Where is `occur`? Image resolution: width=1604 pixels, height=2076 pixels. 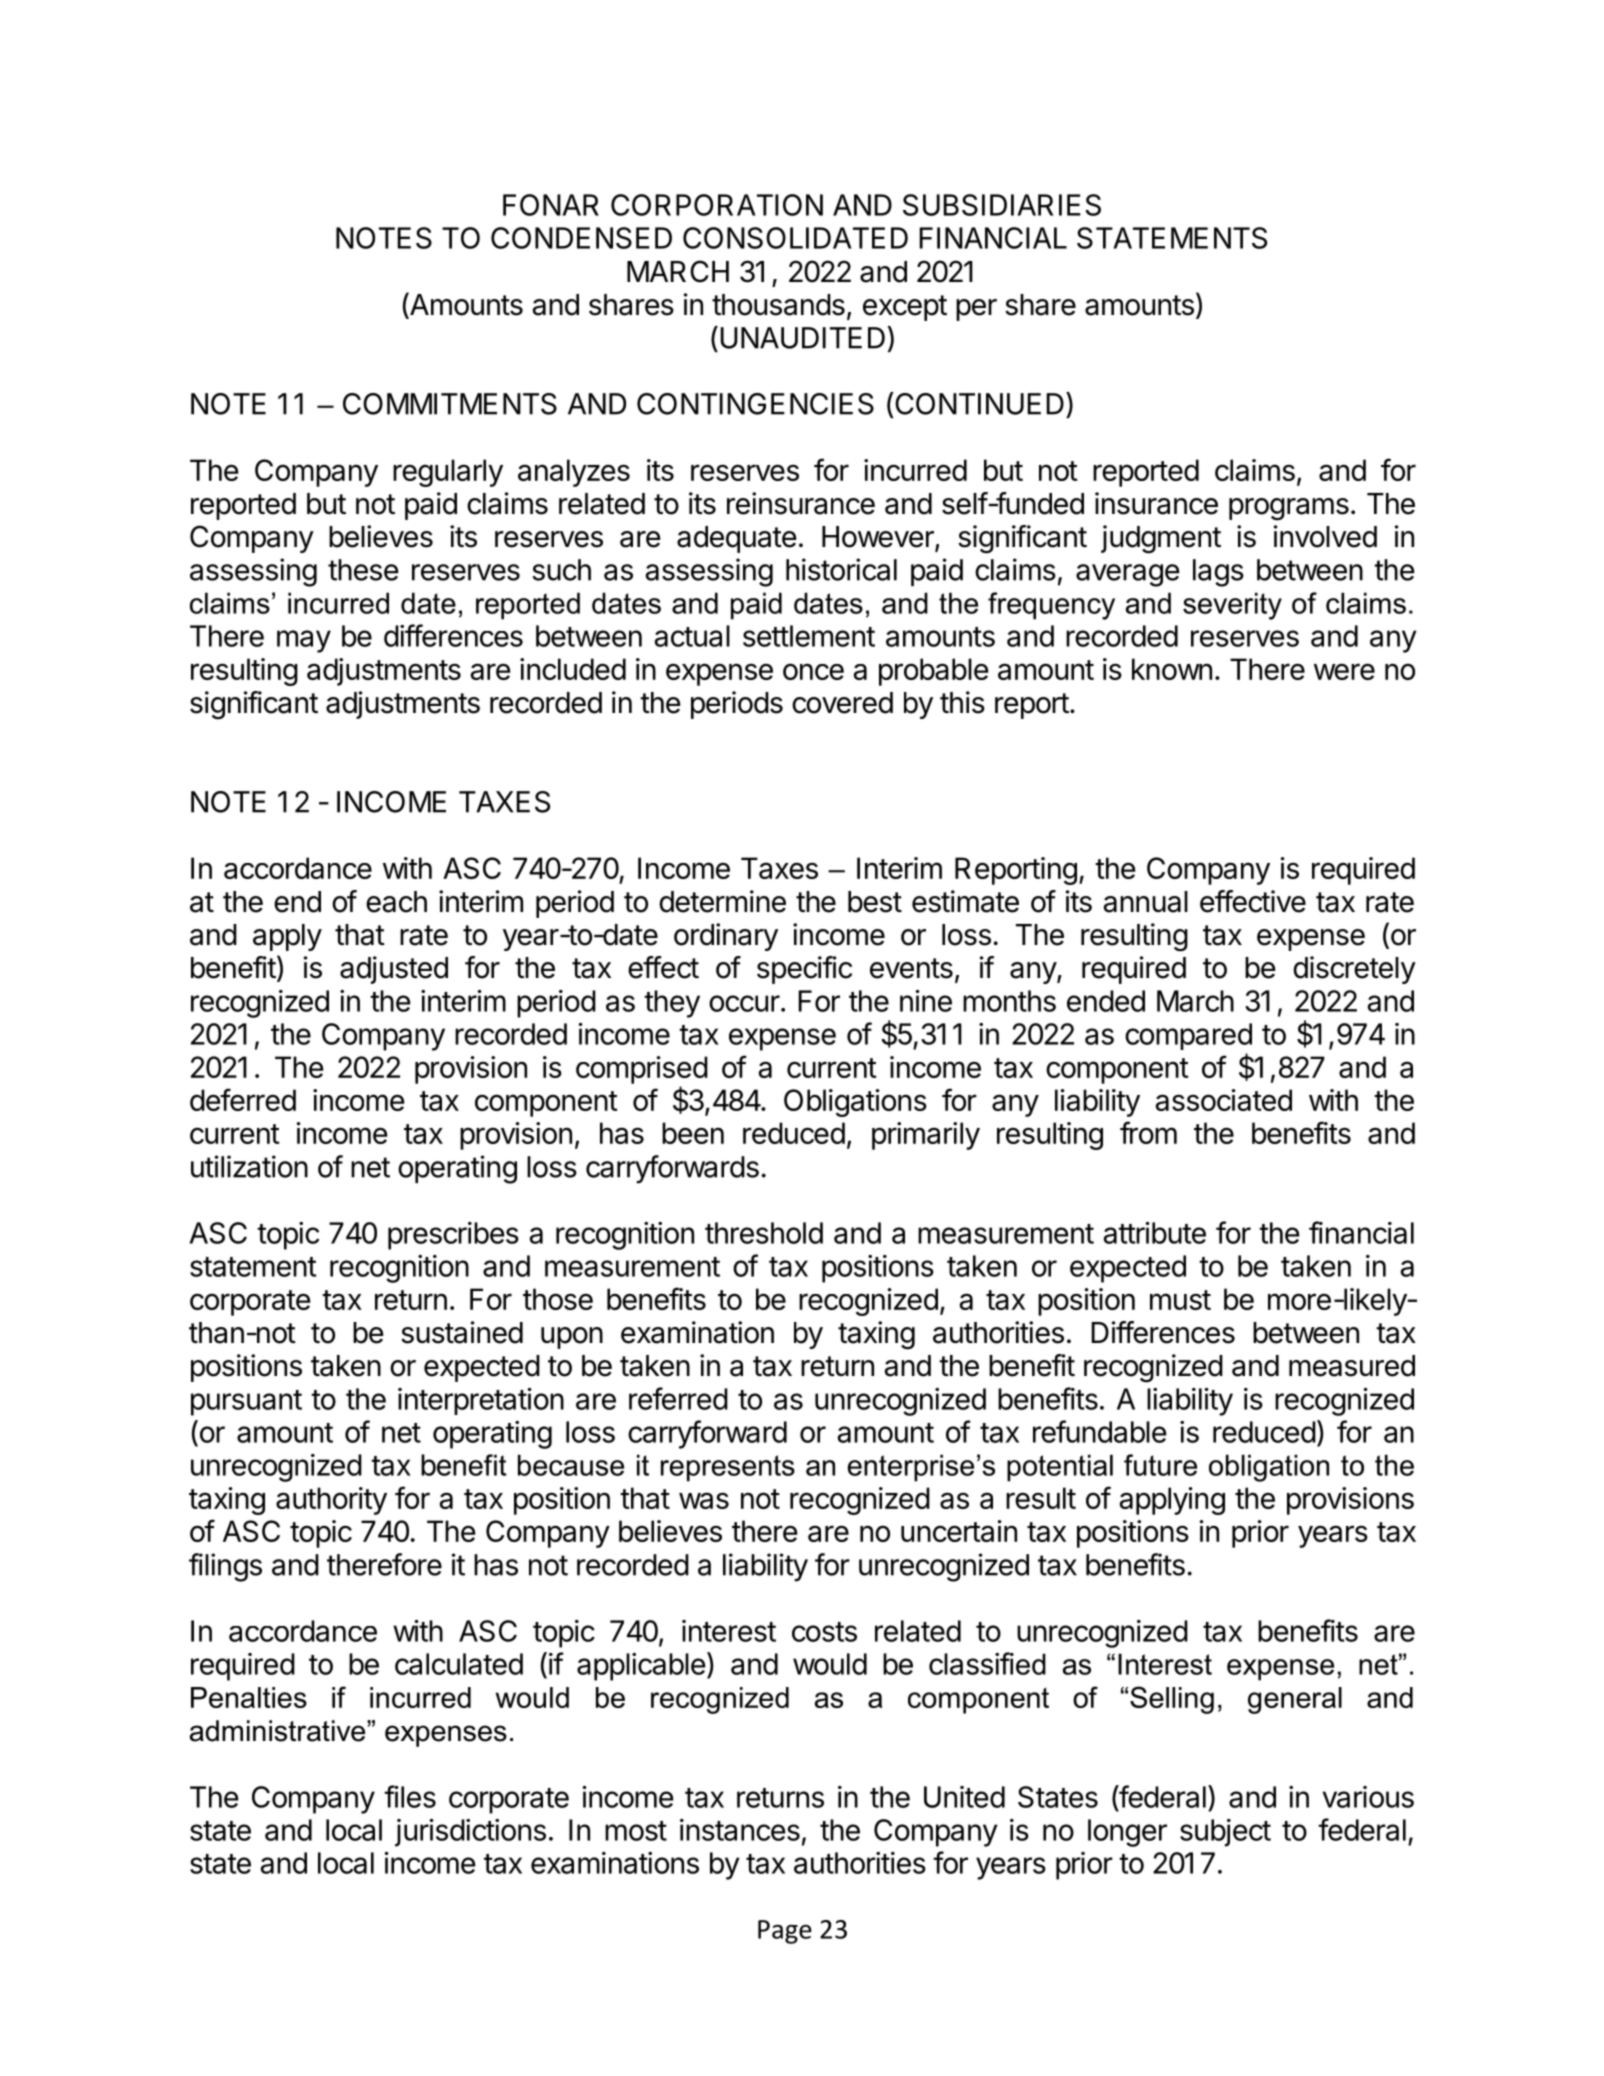
occur is located at coordinates (744, 1003).
